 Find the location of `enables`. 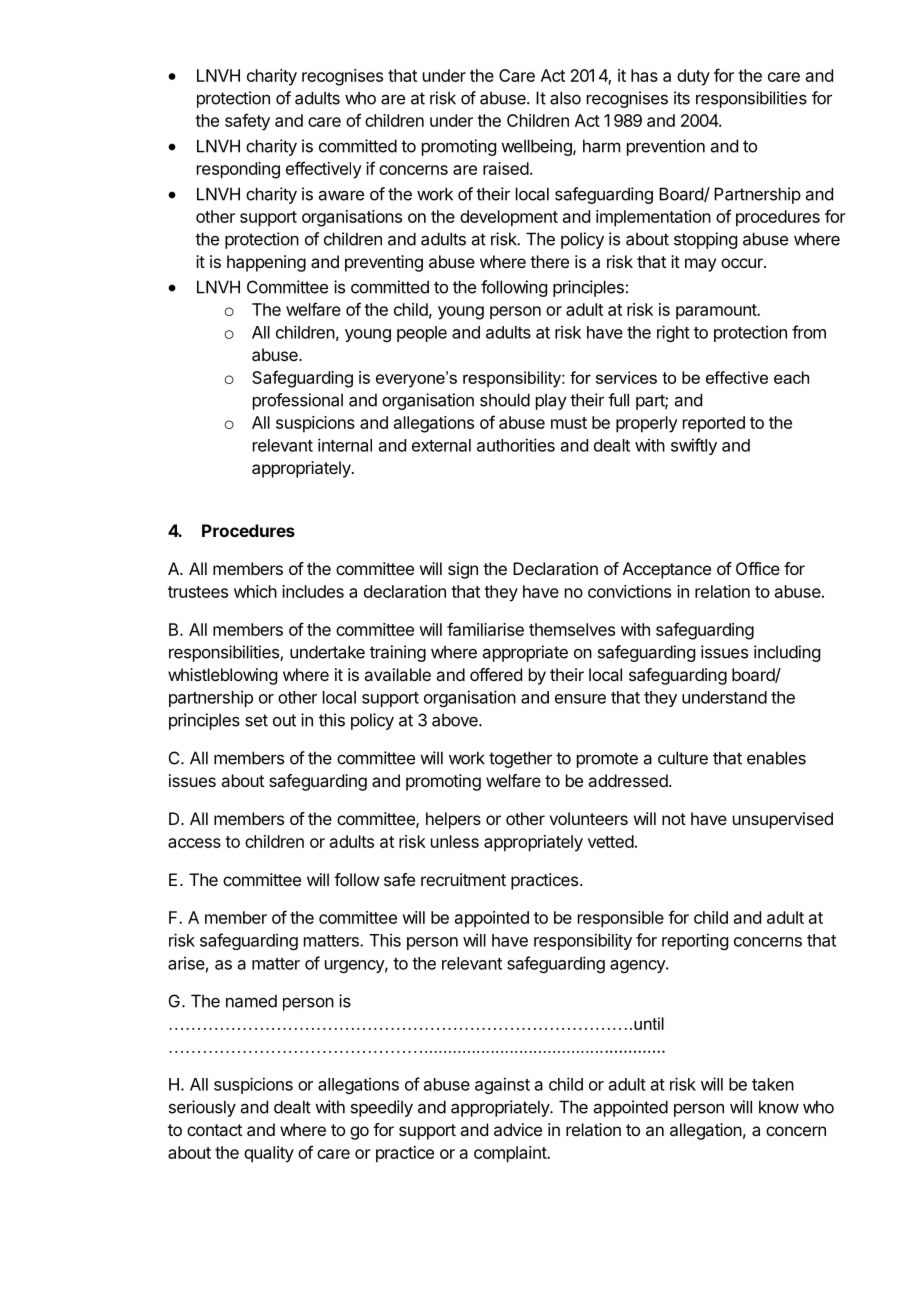

enables is located at coordinates (776, 758).
